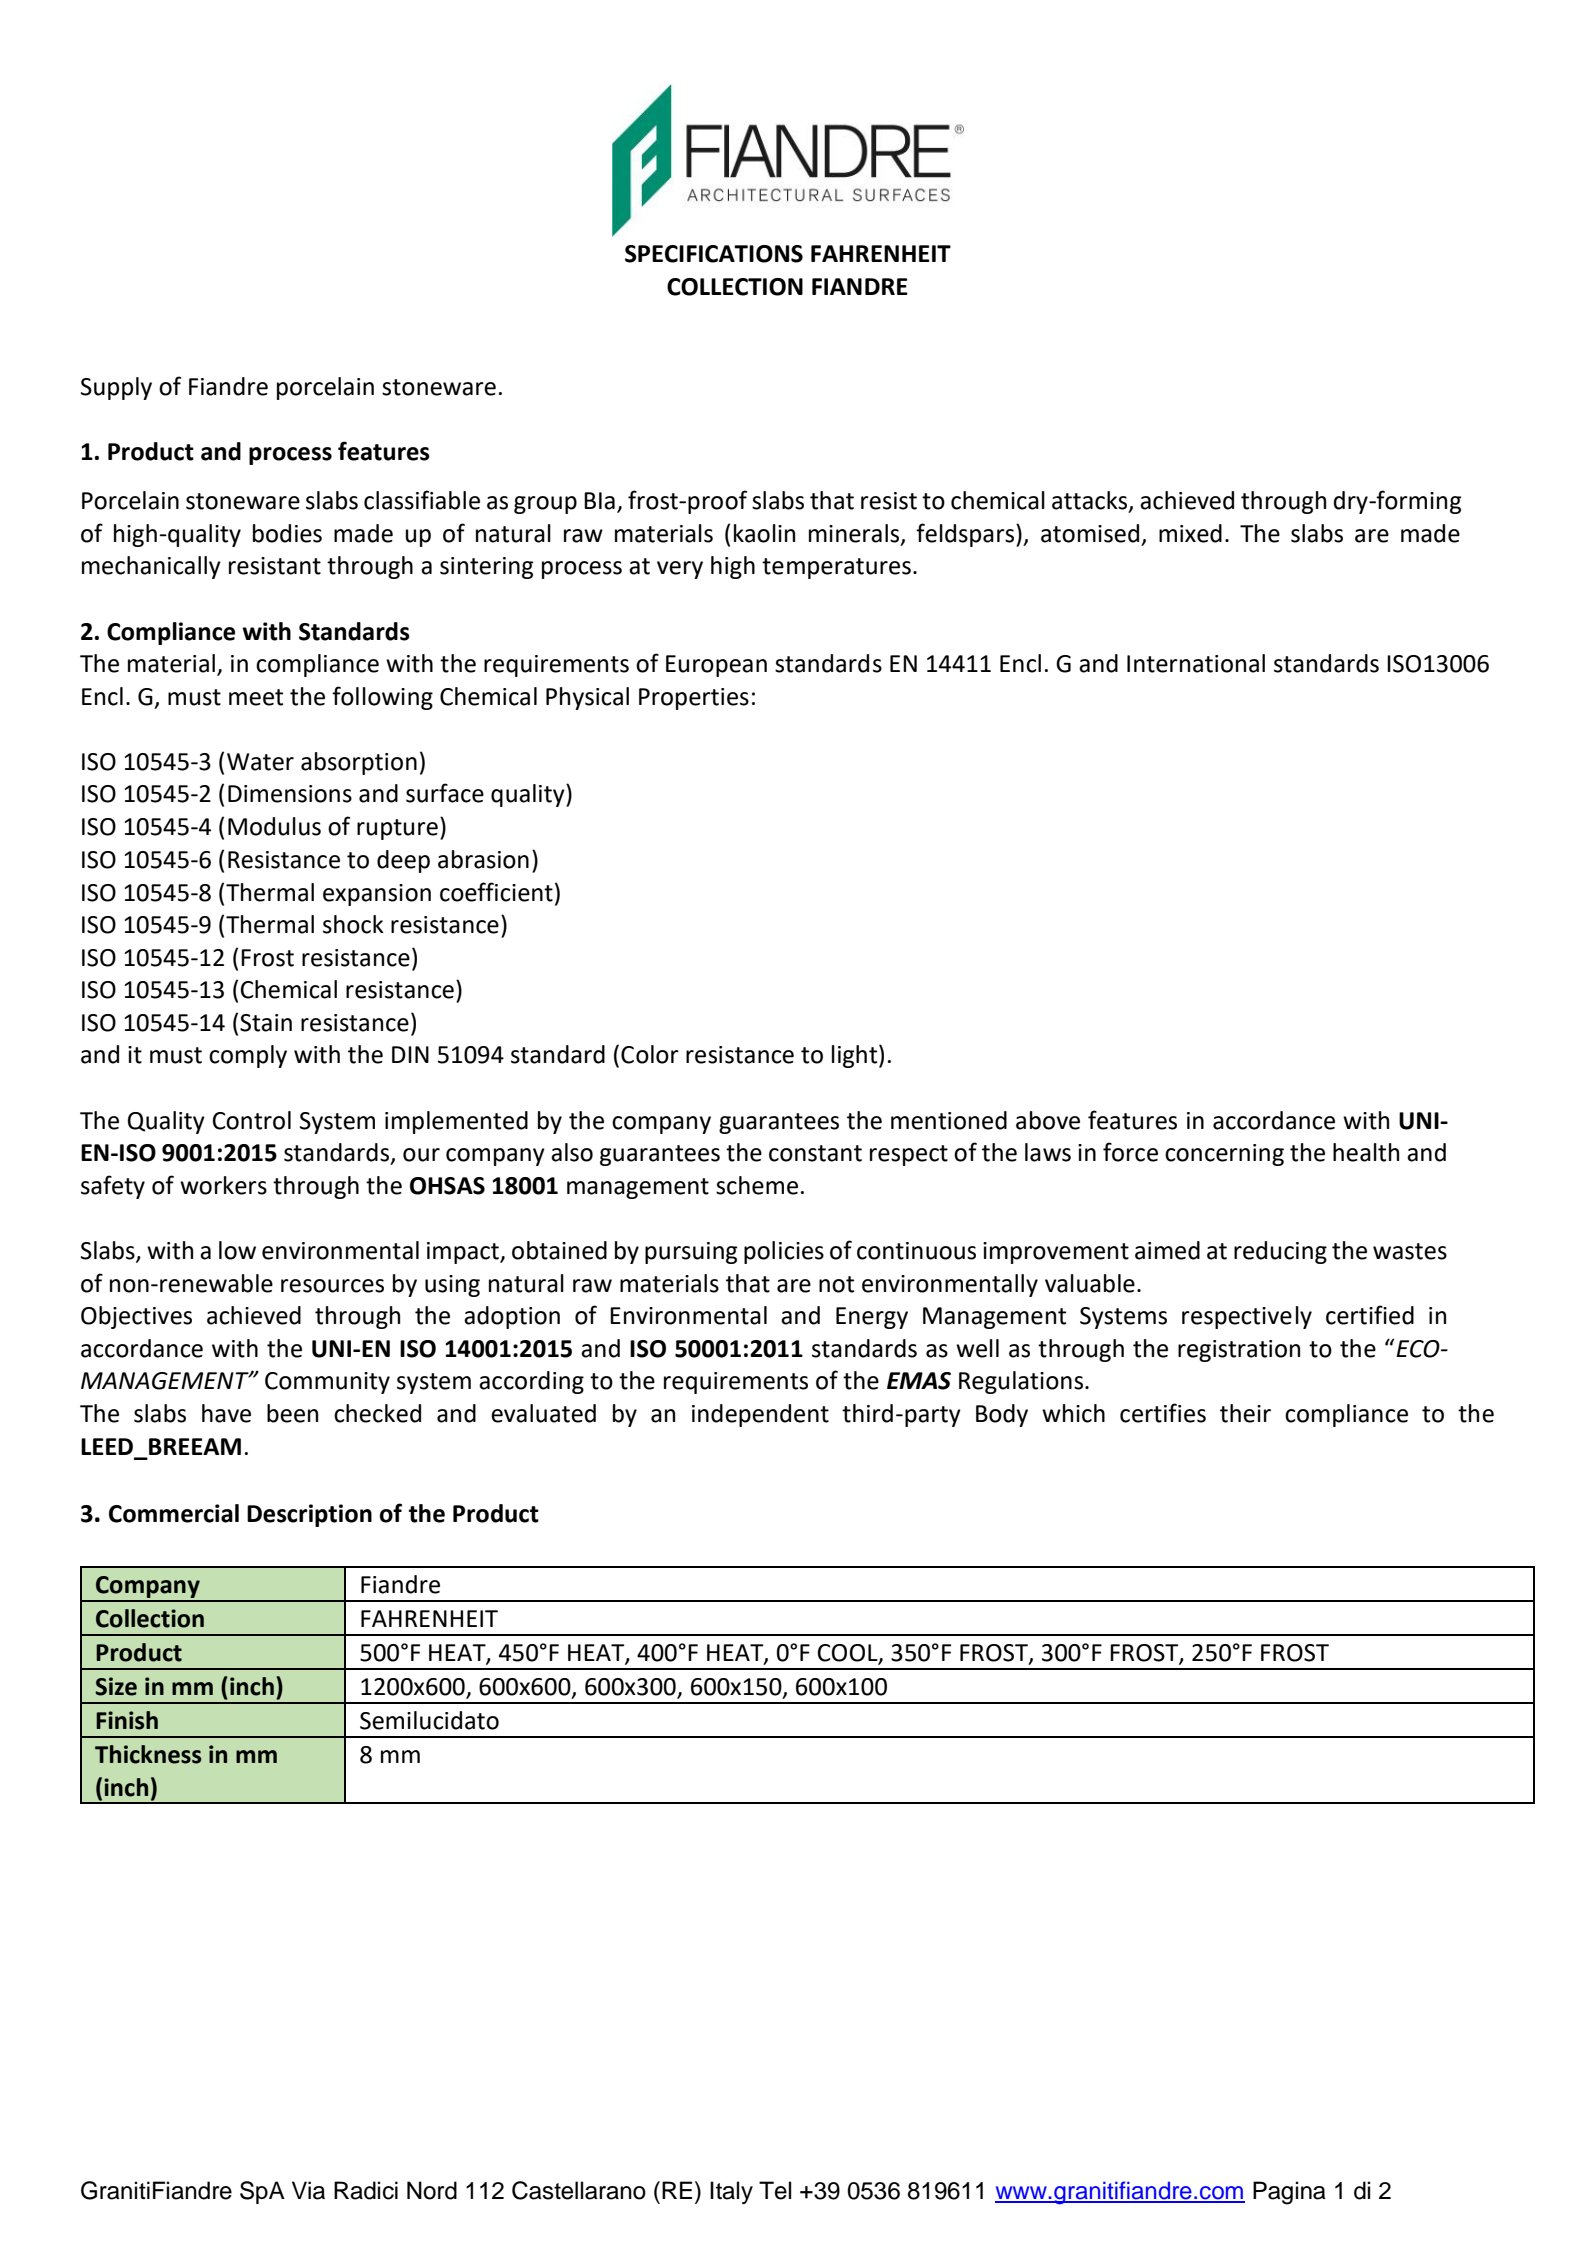 The width and height of the image is (1590, 2249). What do you see at coordinates (260, 762) in the image?
I see `Water` at bounding box center [260, 762].
